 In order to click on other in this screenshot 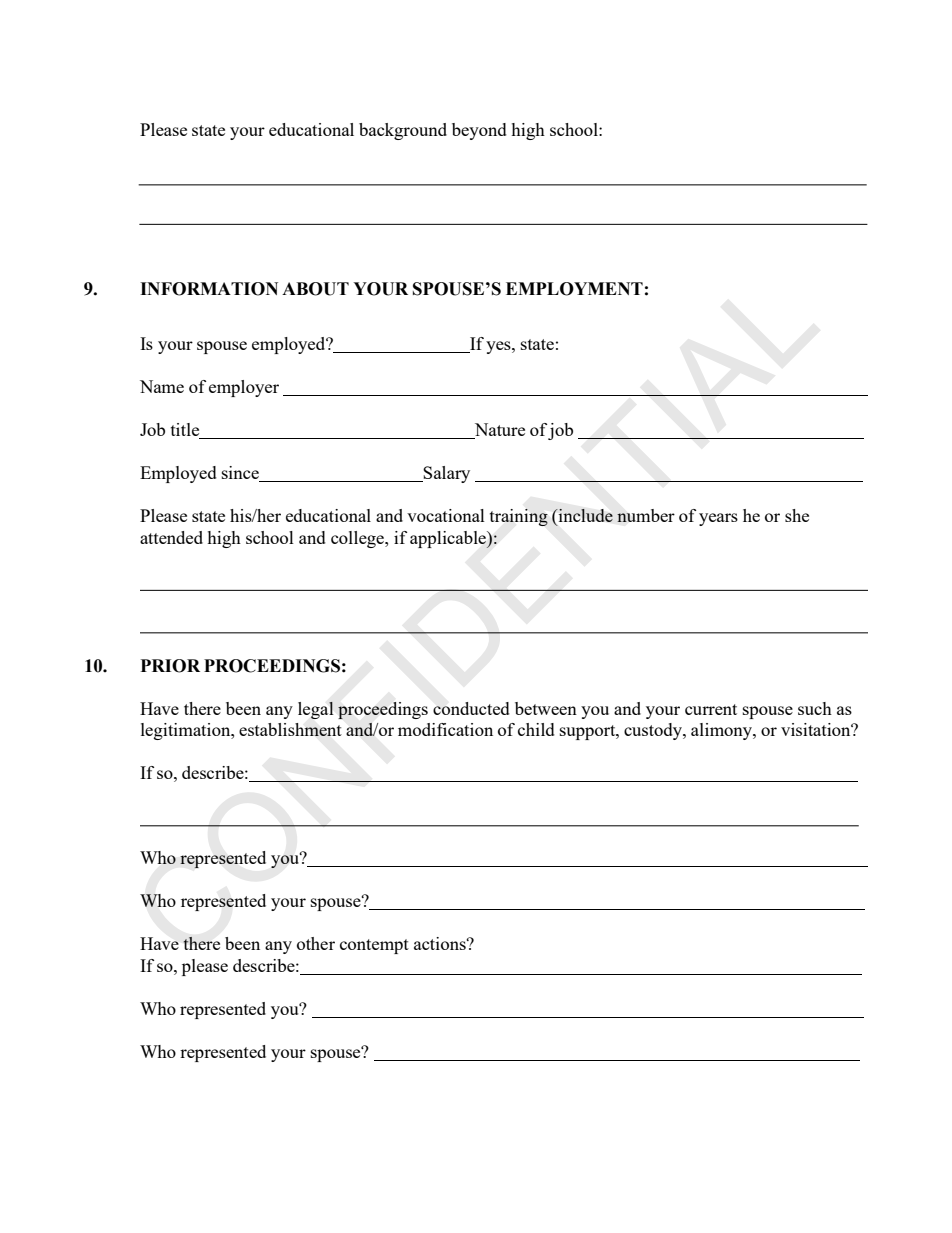, I will do `click(316, 943)`.
